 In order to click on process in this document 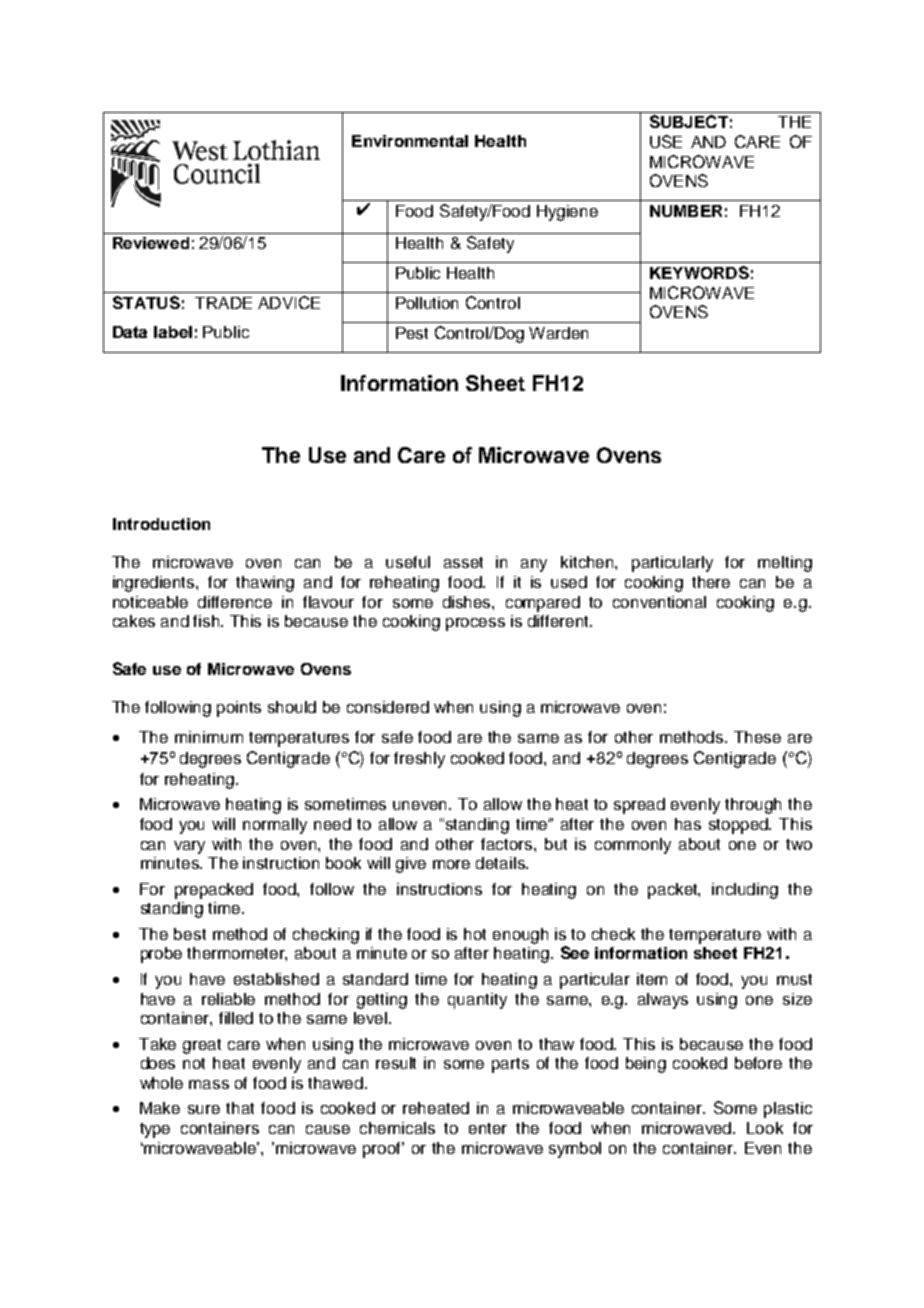, I will do `click(475, 624)`.
